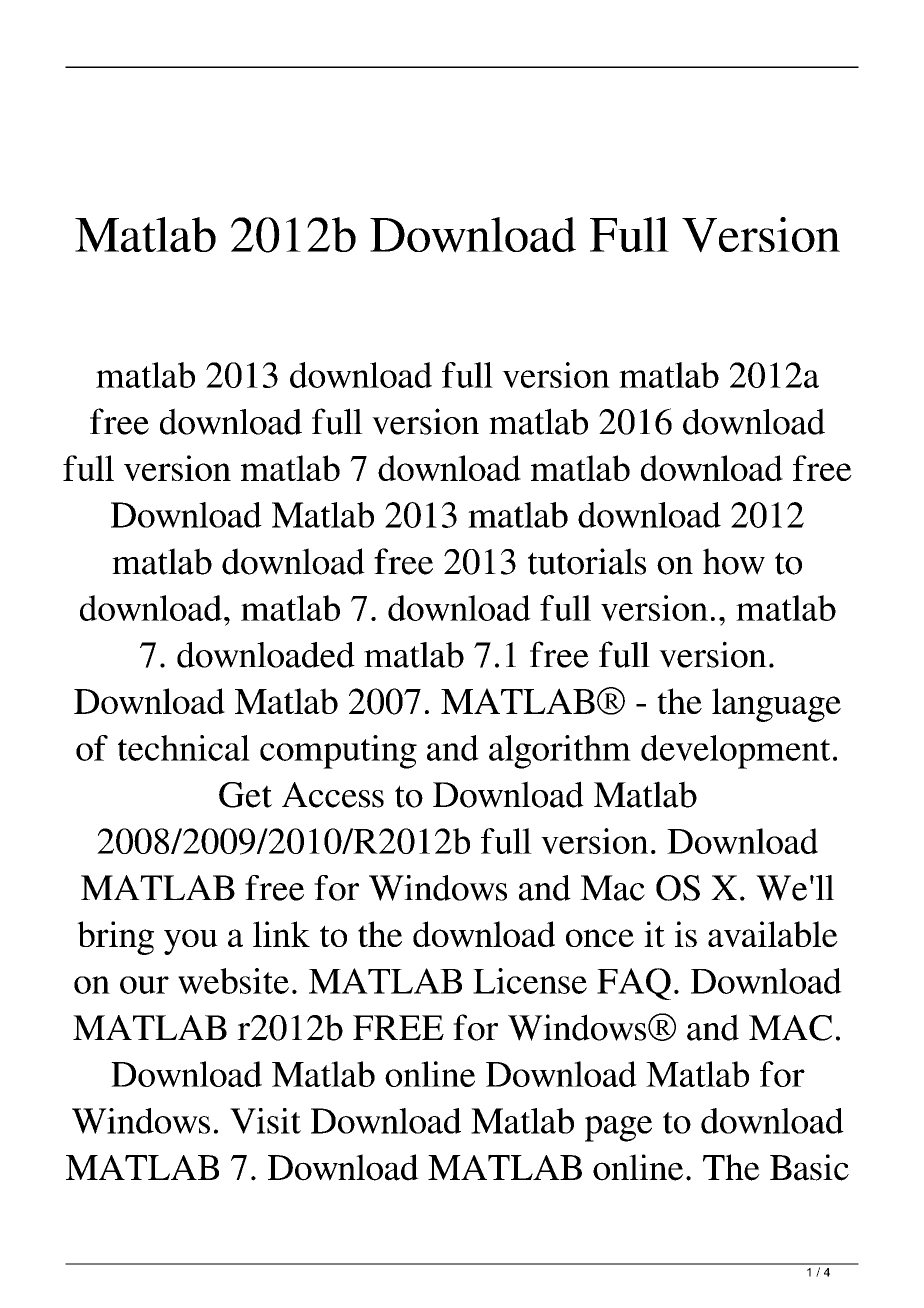 The height and width of the page is (1308, 924). I want to click on Access, so click(333, 795).
